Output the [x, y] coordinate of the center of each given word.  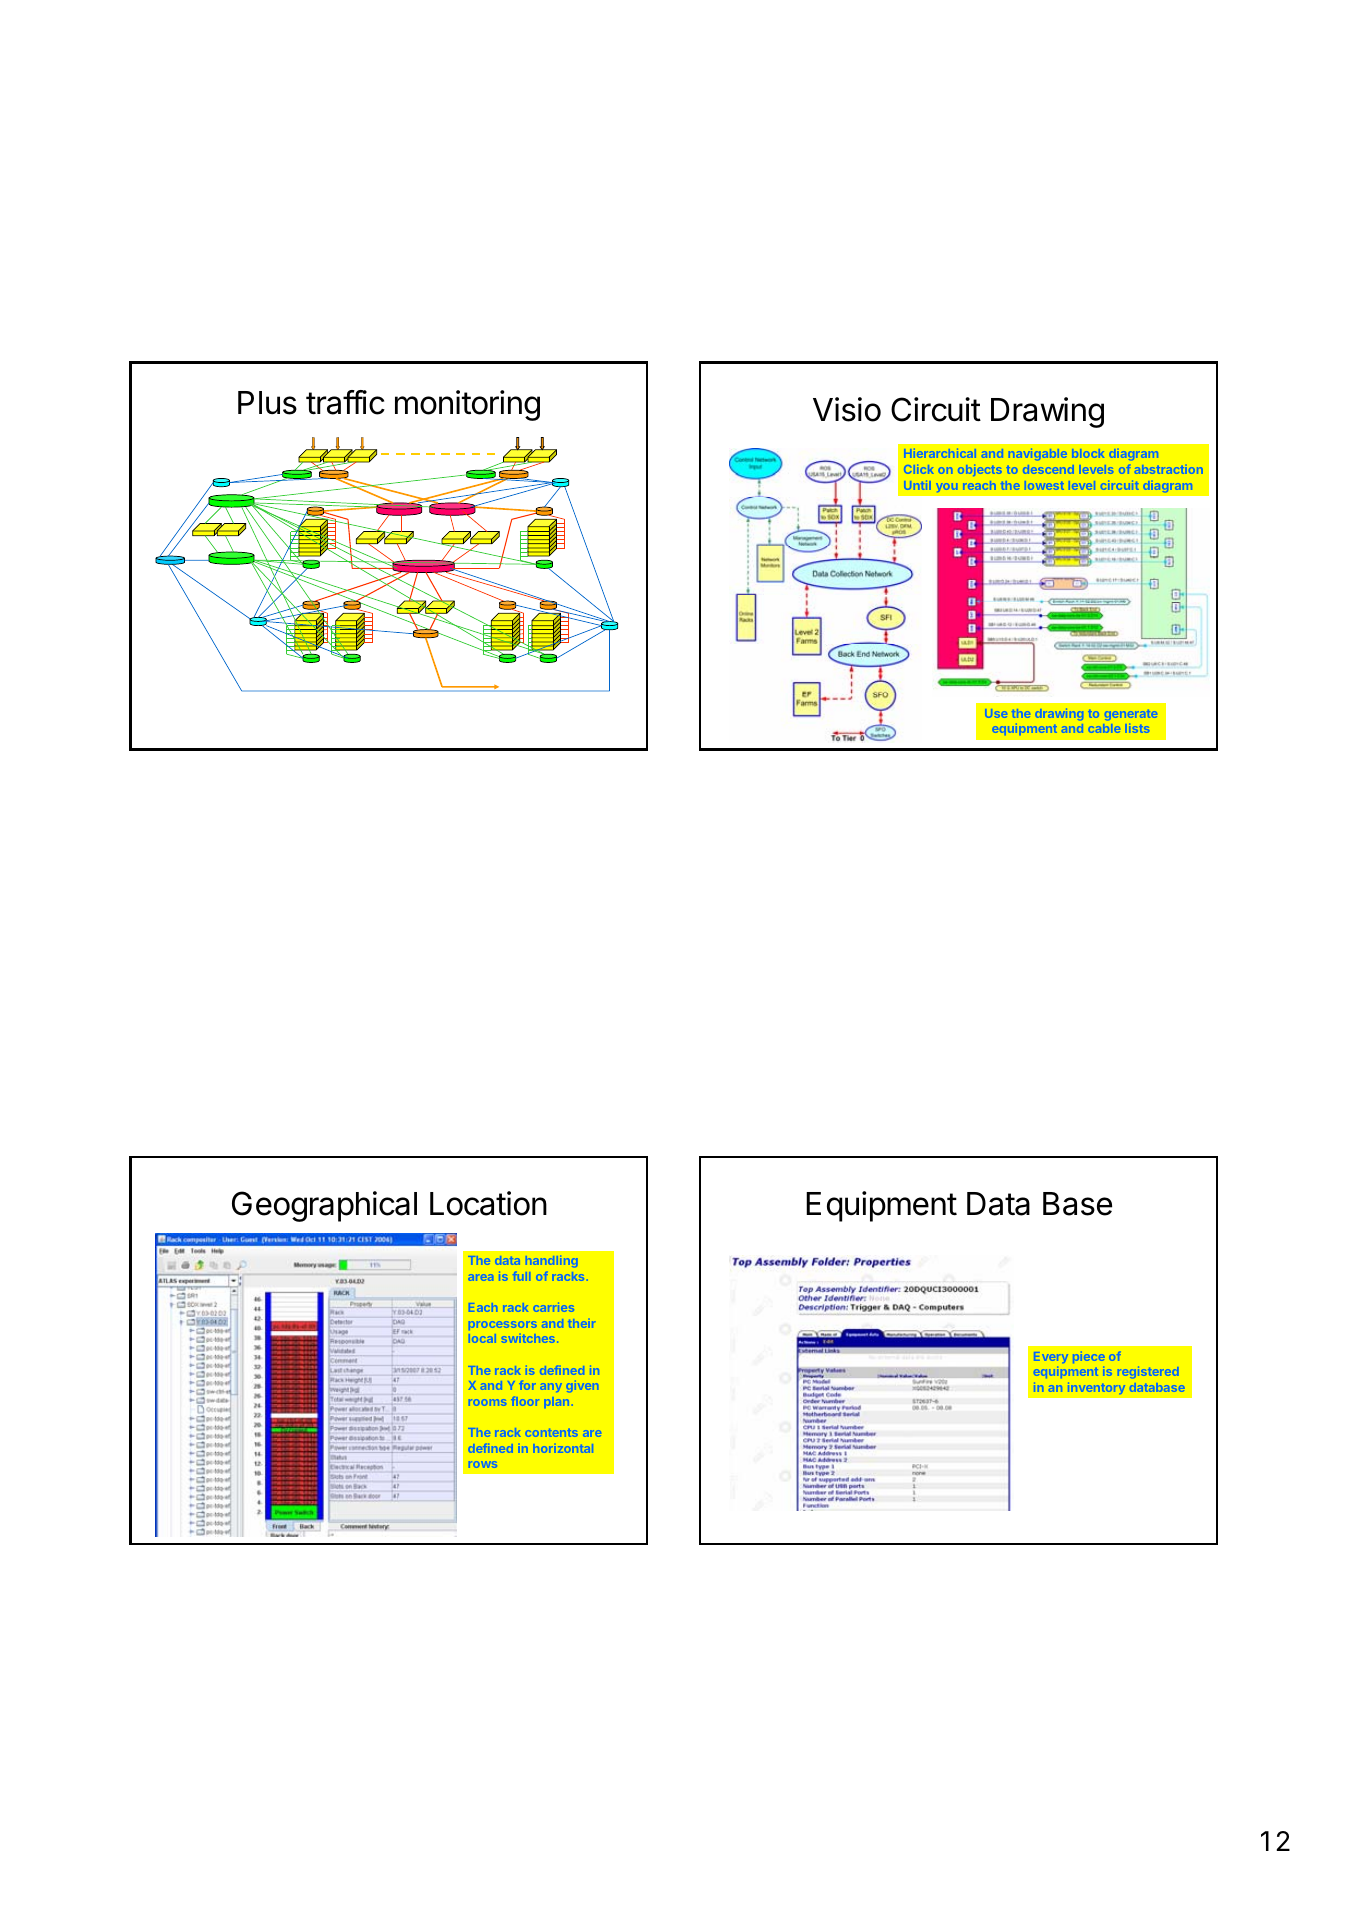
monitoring [467, 405]
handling [551, 1261]
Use [996, 713]
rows [483, 1464]
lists [1137, 728]
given [582, 1387]
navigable [1038, 454]
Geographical [324, 1206]
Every [1051, 1357]
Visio [847, 409]
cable [1104, 728]
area [480, 1277]
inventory [1096, 1388]
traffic [345, 402]
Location [488, 1203]
